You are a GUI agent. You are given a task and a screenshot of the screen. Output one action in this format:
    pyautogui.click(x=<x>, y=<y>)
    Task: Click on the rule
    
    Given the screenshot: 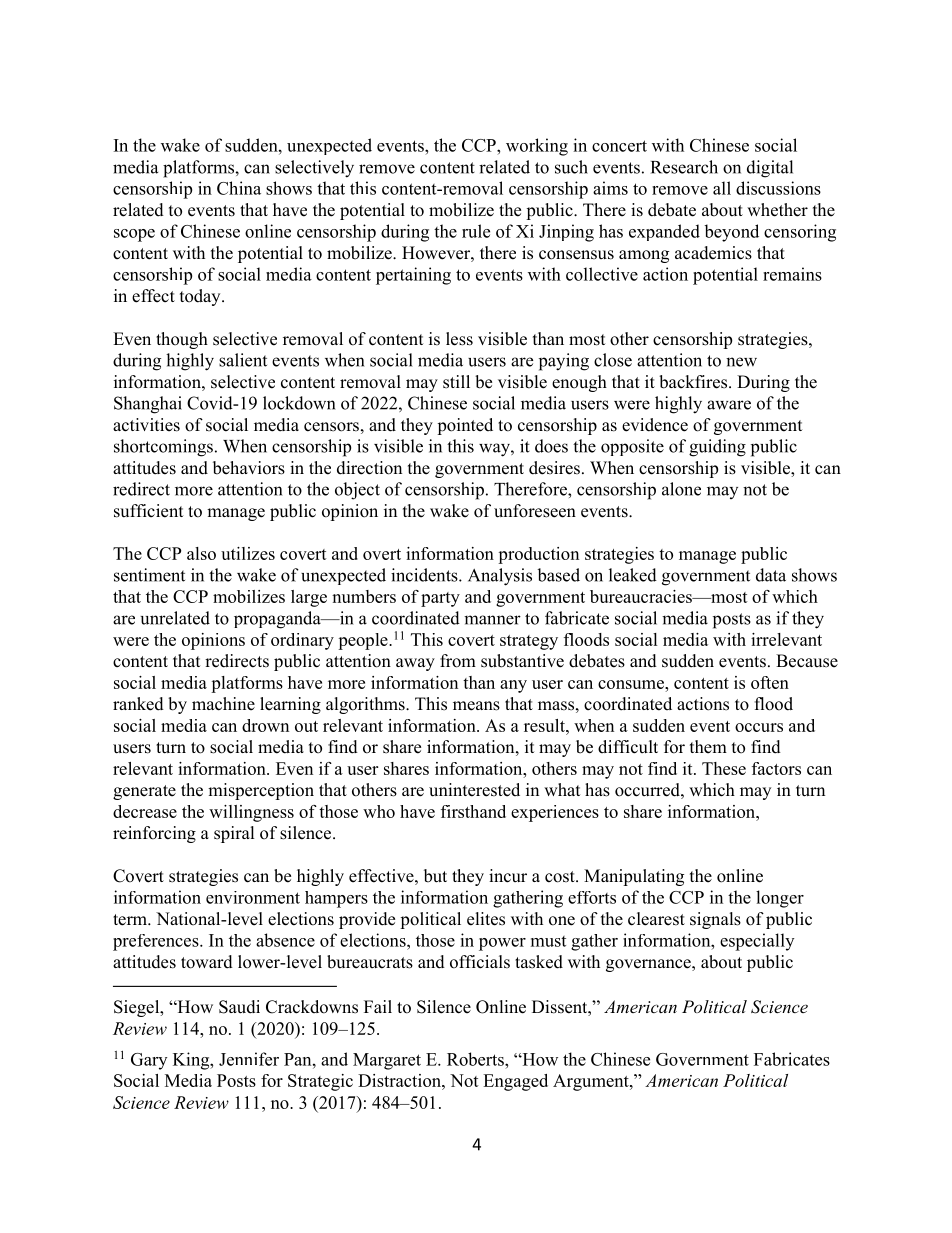 What is the action you would take?
    pyautogui.click(x=476, y=231)
